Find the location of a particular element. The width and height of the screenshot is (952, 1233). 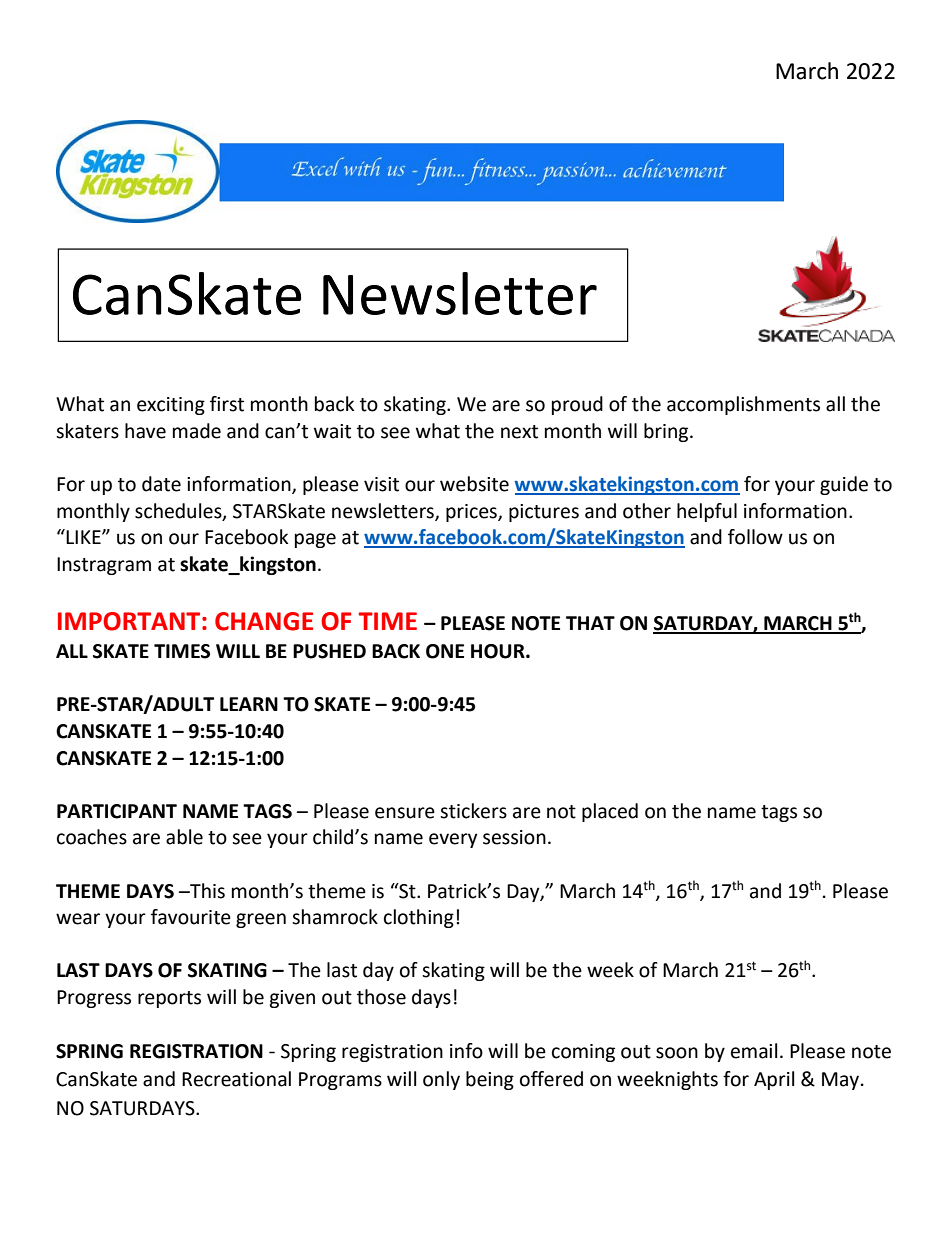

have is located at coordinates (145, 431).
